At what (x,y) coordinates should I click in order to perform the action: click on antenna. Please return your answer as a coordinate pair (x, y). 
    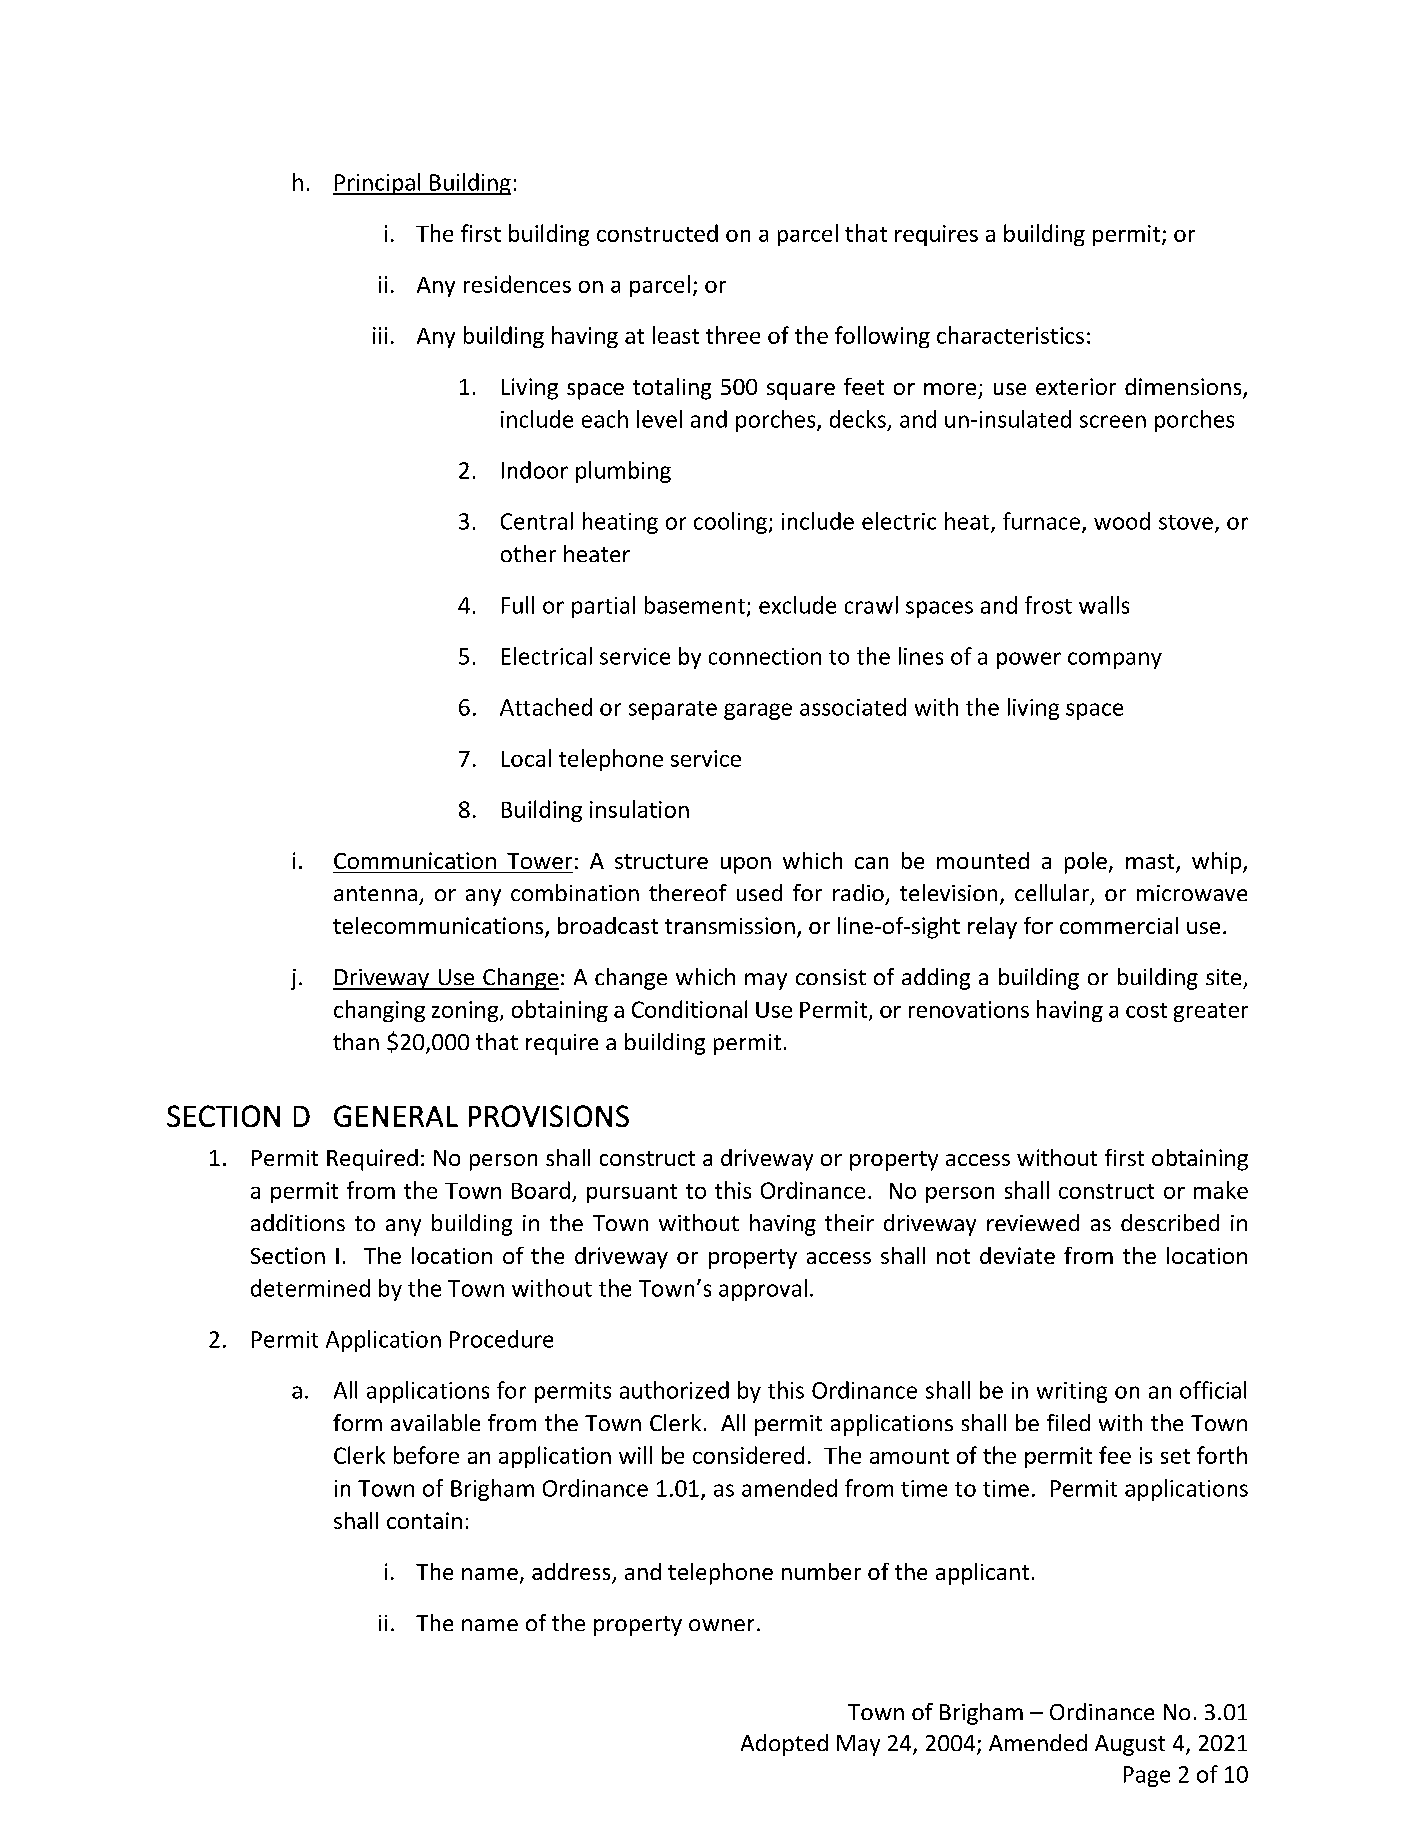
    Looking at the image, I should click on (375, 893).
